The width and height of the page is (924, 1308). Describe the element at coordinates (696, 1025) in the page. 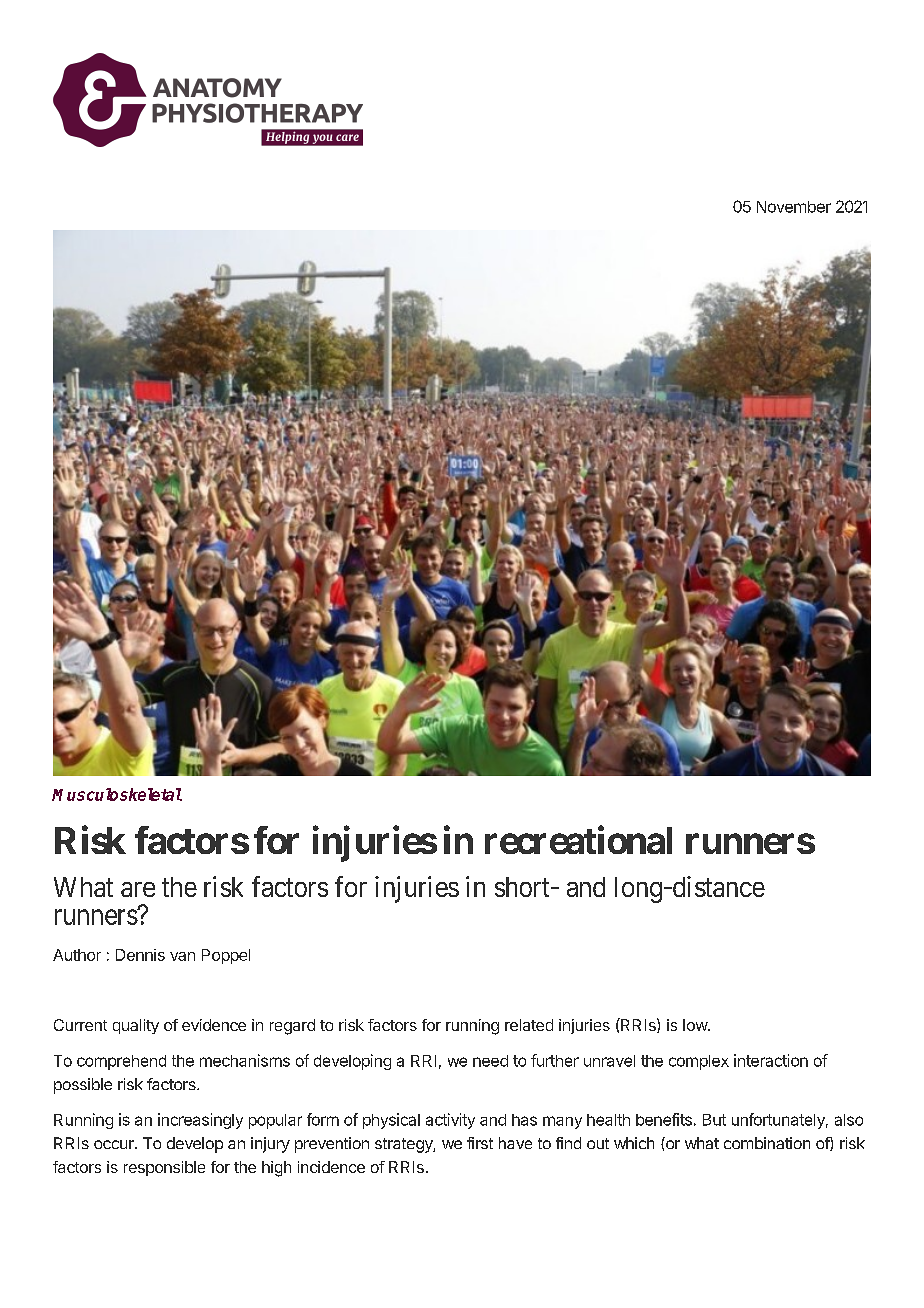

I see `low` at that location.
